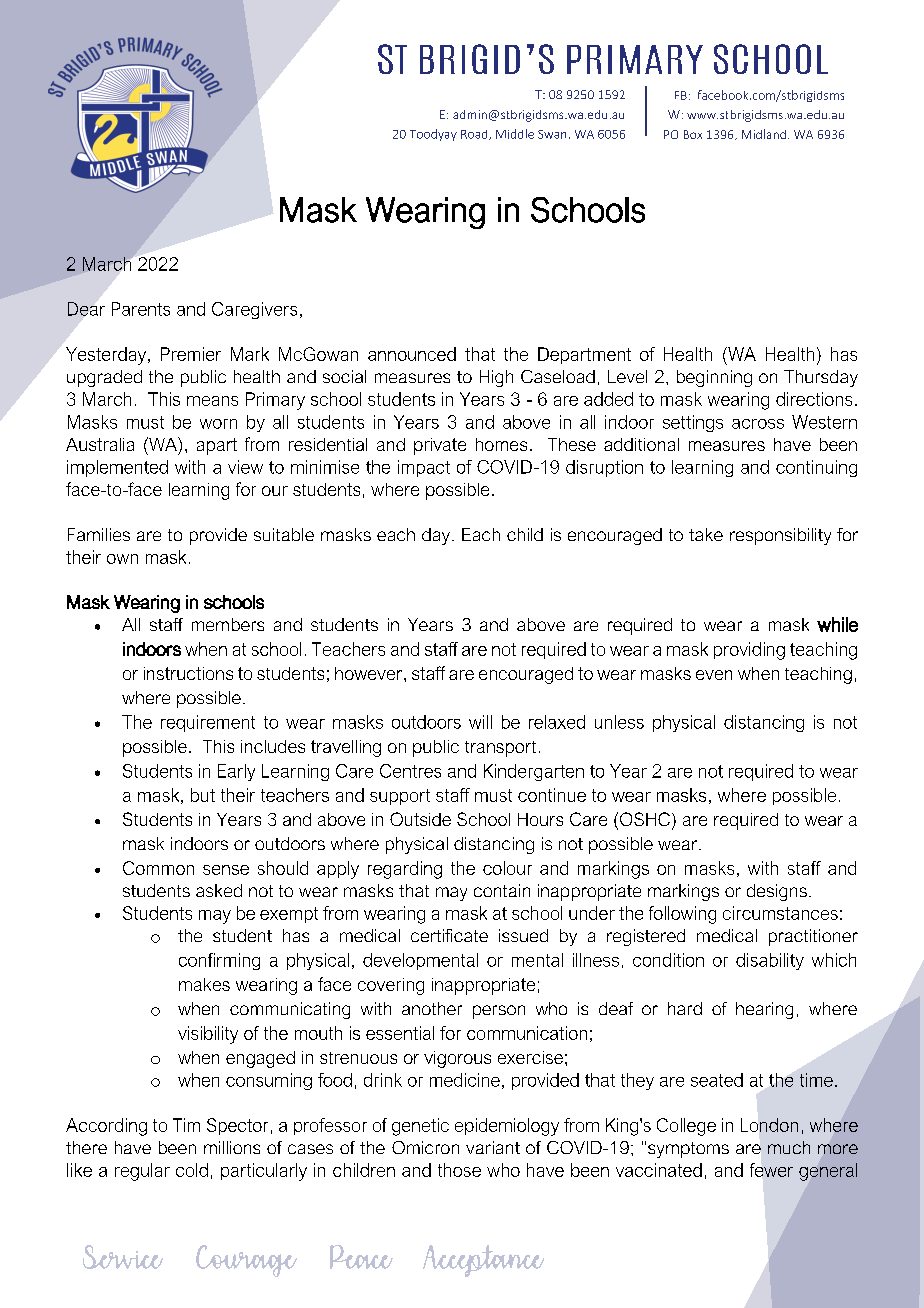  I want to click on Common, so click(158, 868).
